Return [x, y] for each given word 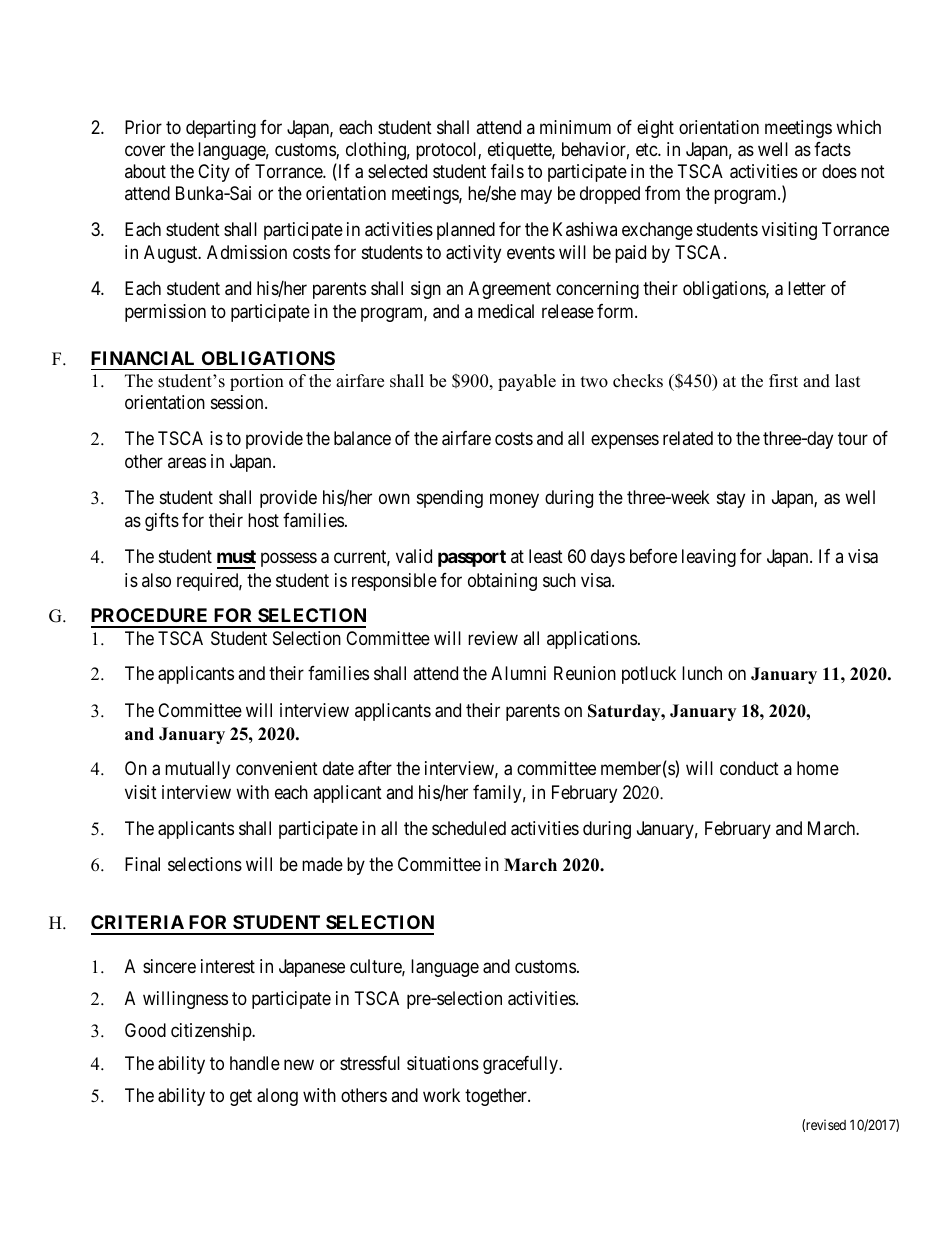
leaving [709, 558]
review [493, 638]
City [214, 173]
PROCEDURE [149, 615]
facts [832, 149]
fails [507, 171]
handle [255, 1063]
